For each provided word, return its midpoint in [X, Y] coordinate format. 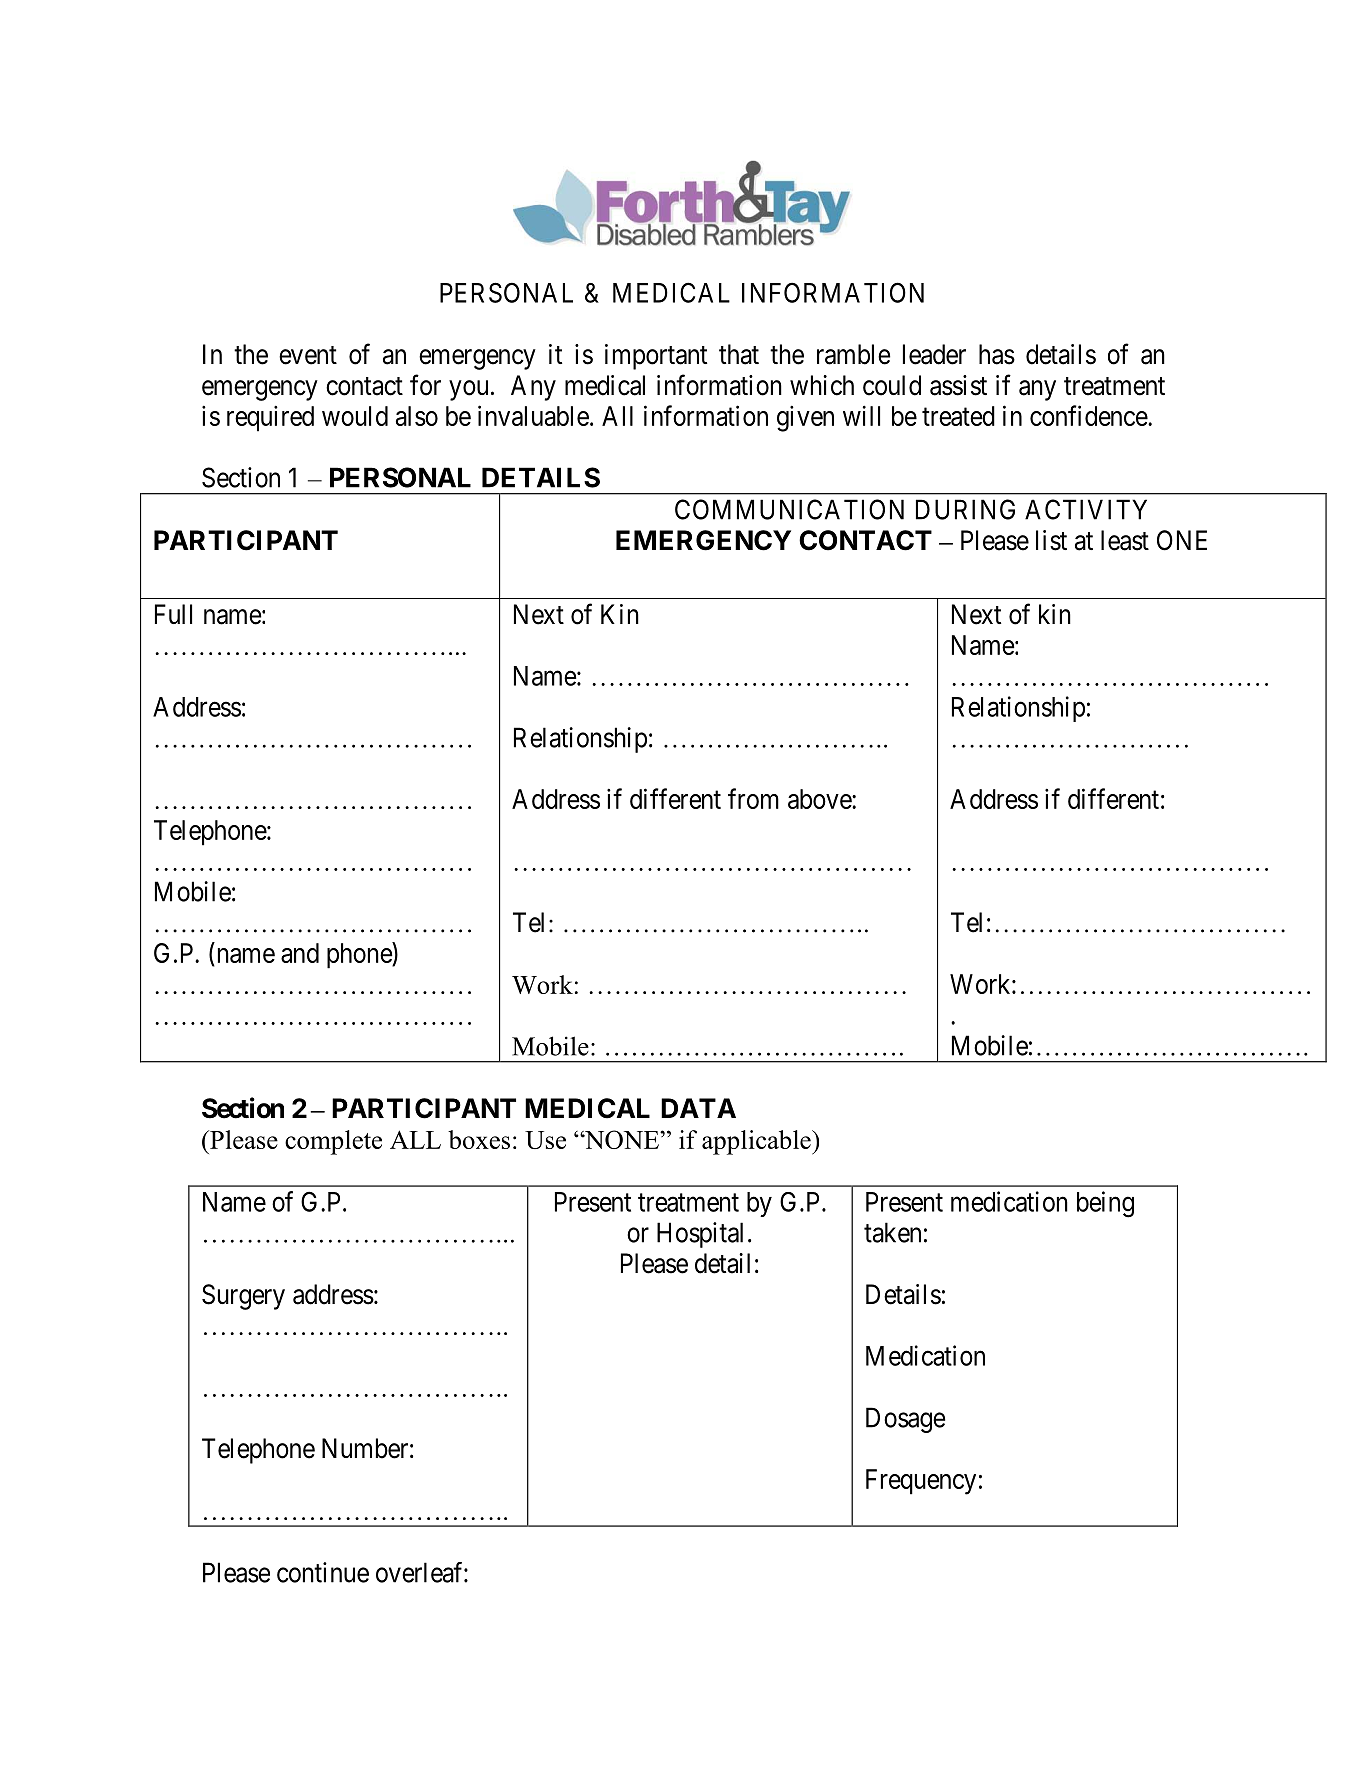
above [820, 799]
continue [323, 1572]
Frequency [921, 1482]
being [1105, 1204]
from [753, 798]
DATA [698, 1108]
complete [333, 1142]
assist [958, 385]
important [656, 357]
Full [173, 614]
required [270, 418]
